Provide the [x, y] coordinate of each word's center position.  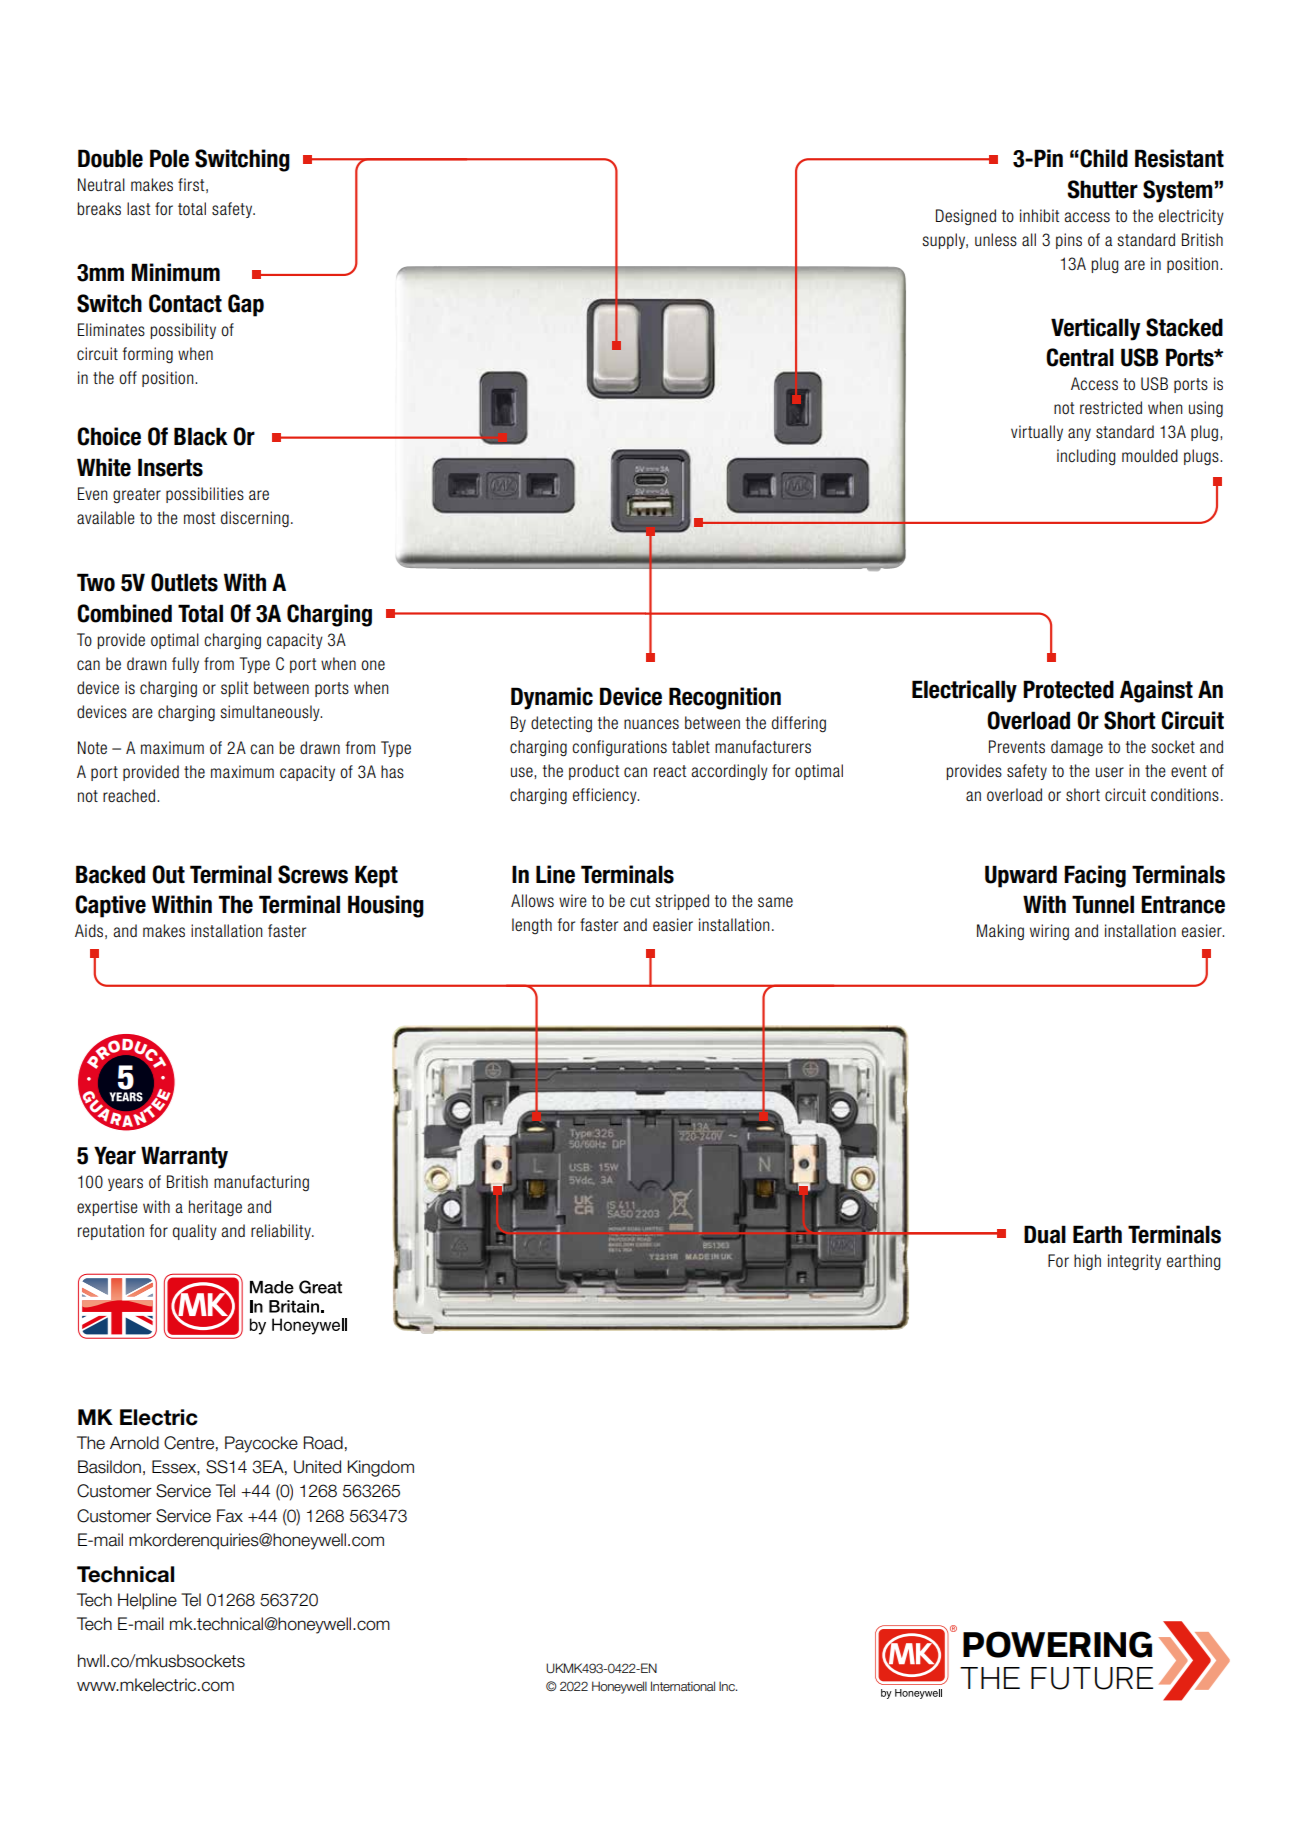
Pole [169, 158]
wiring [1049, 932]
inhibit [1039, 215]
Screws [313, 874]
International [683, 1686]
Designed [966, 217]
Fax [230, 1516]
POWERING [1057, 1644]
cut [640, 901]
